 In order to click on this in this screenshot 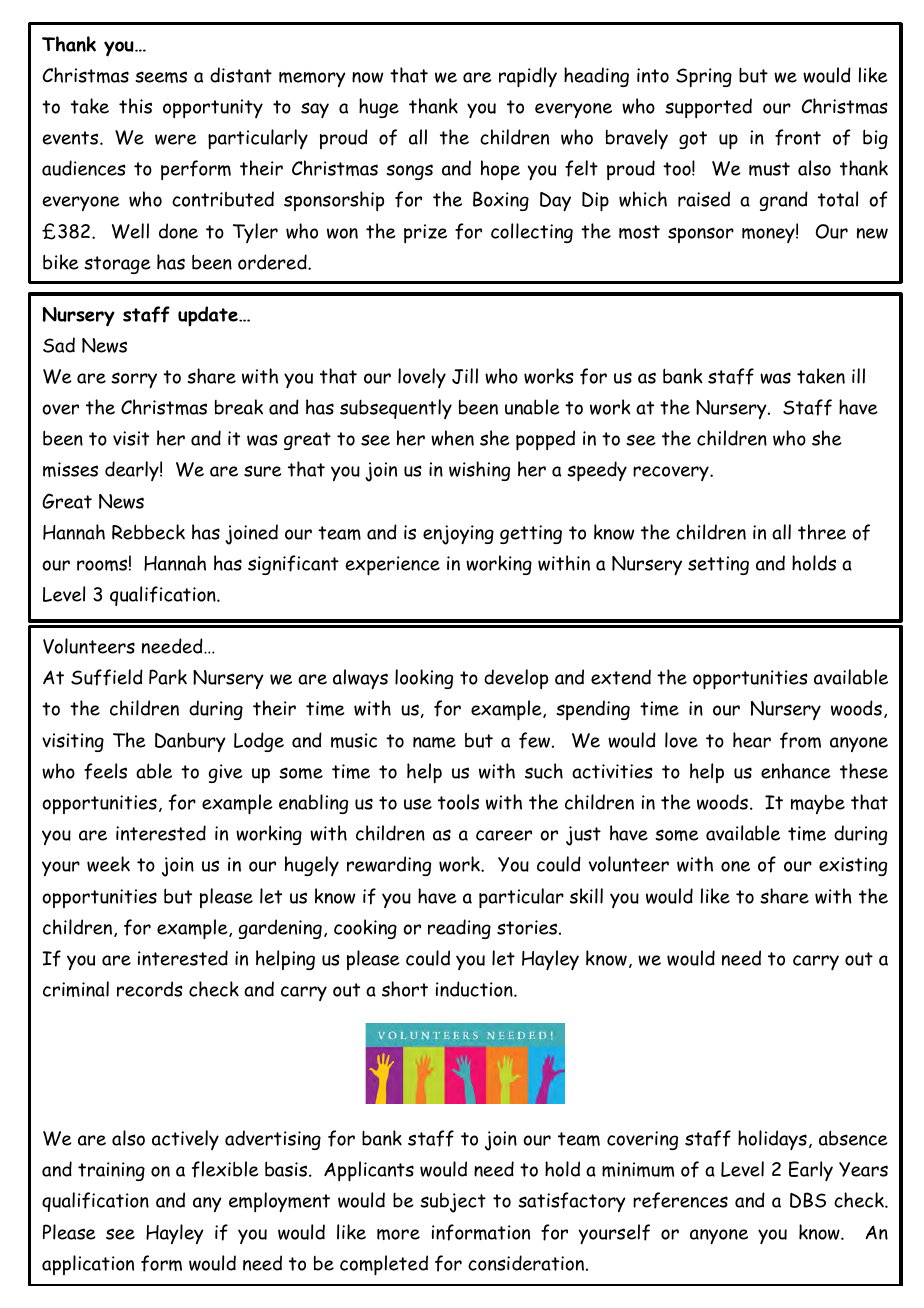, I will do `click(135, 106)`.
